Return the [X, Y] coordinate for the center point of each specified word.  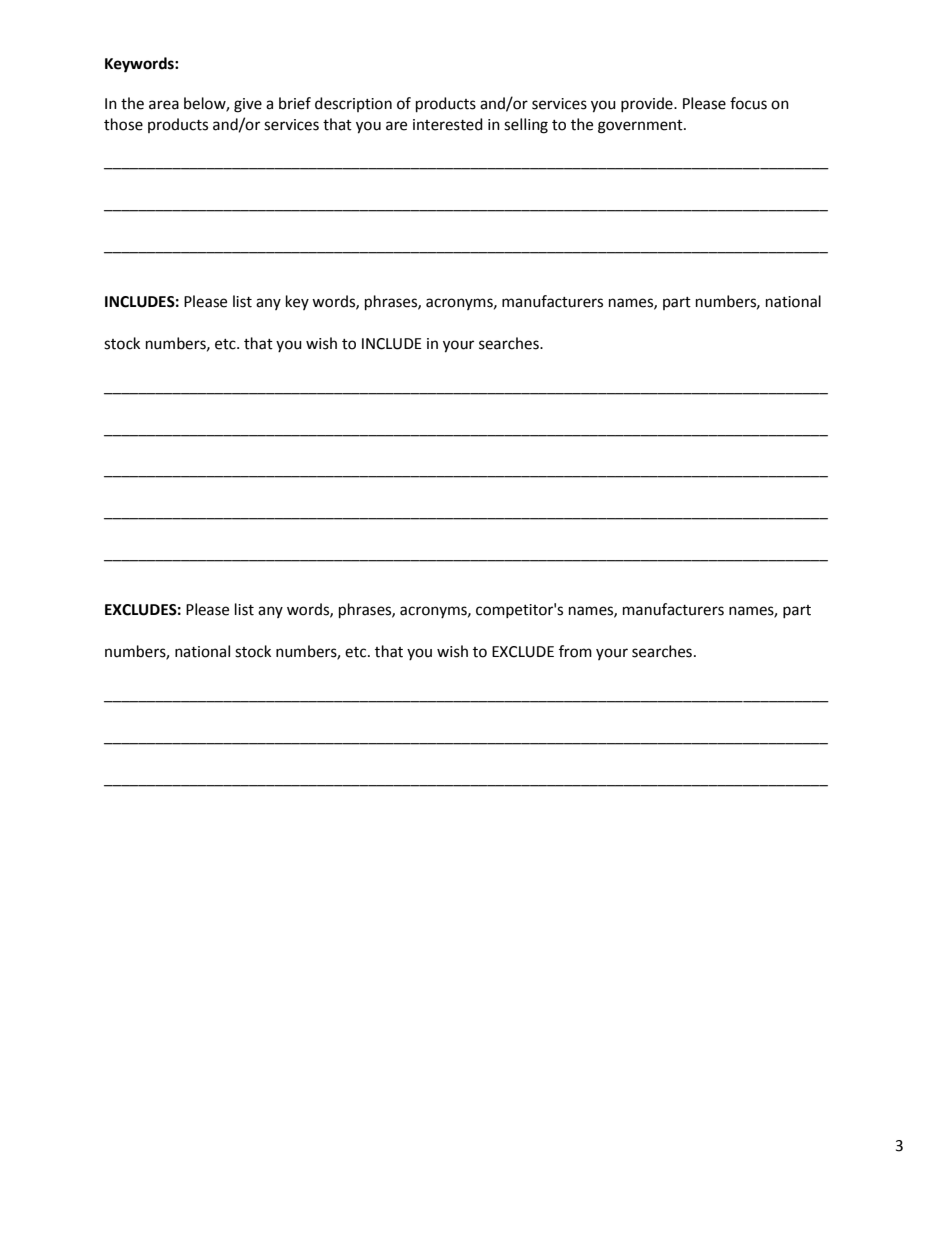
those [123, 124]
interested [448, 124]
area [164, 105]
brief [295, 103]
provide [648, 104]
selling [526, 126]
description [353, 104]
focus [748, 103]
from [575, 651]
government [641, 127]
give [248, 105]
